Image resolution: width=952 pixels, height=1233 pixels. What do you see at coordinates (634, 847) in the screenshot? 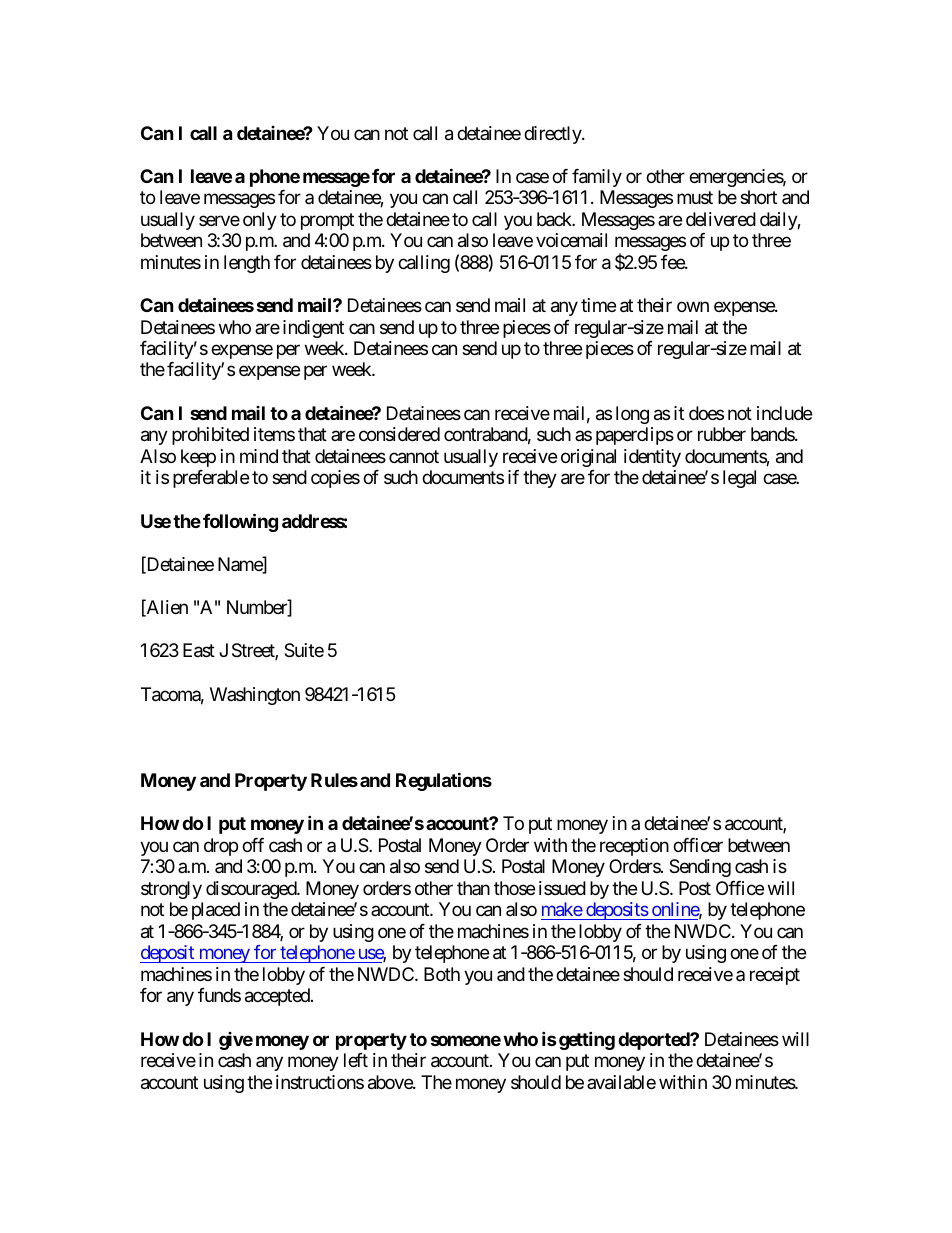
I see `reception` at bounding box center [634, 847].
